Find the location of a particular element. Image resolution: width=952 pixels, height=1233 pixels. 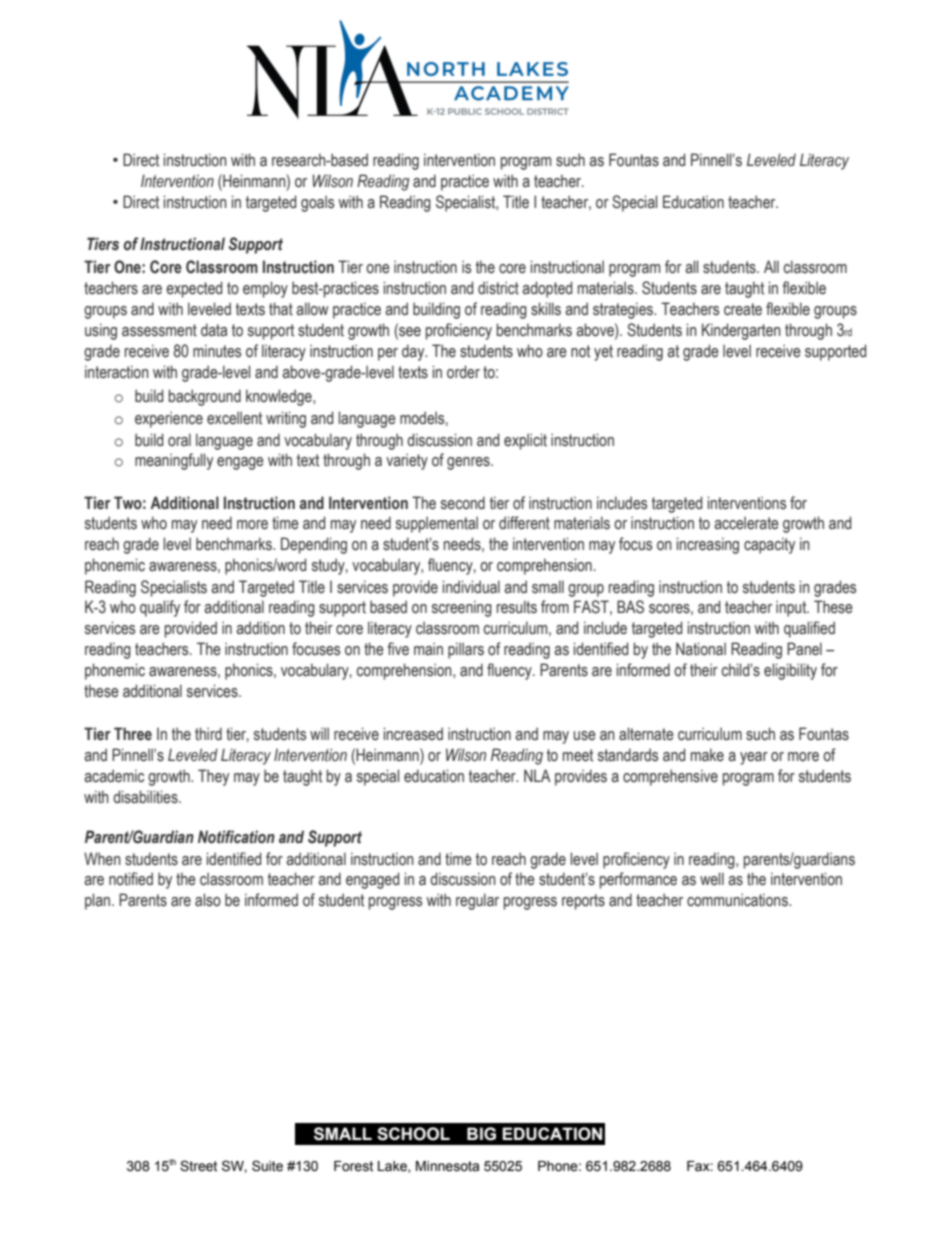

well is located at coordinates (712, 879).
